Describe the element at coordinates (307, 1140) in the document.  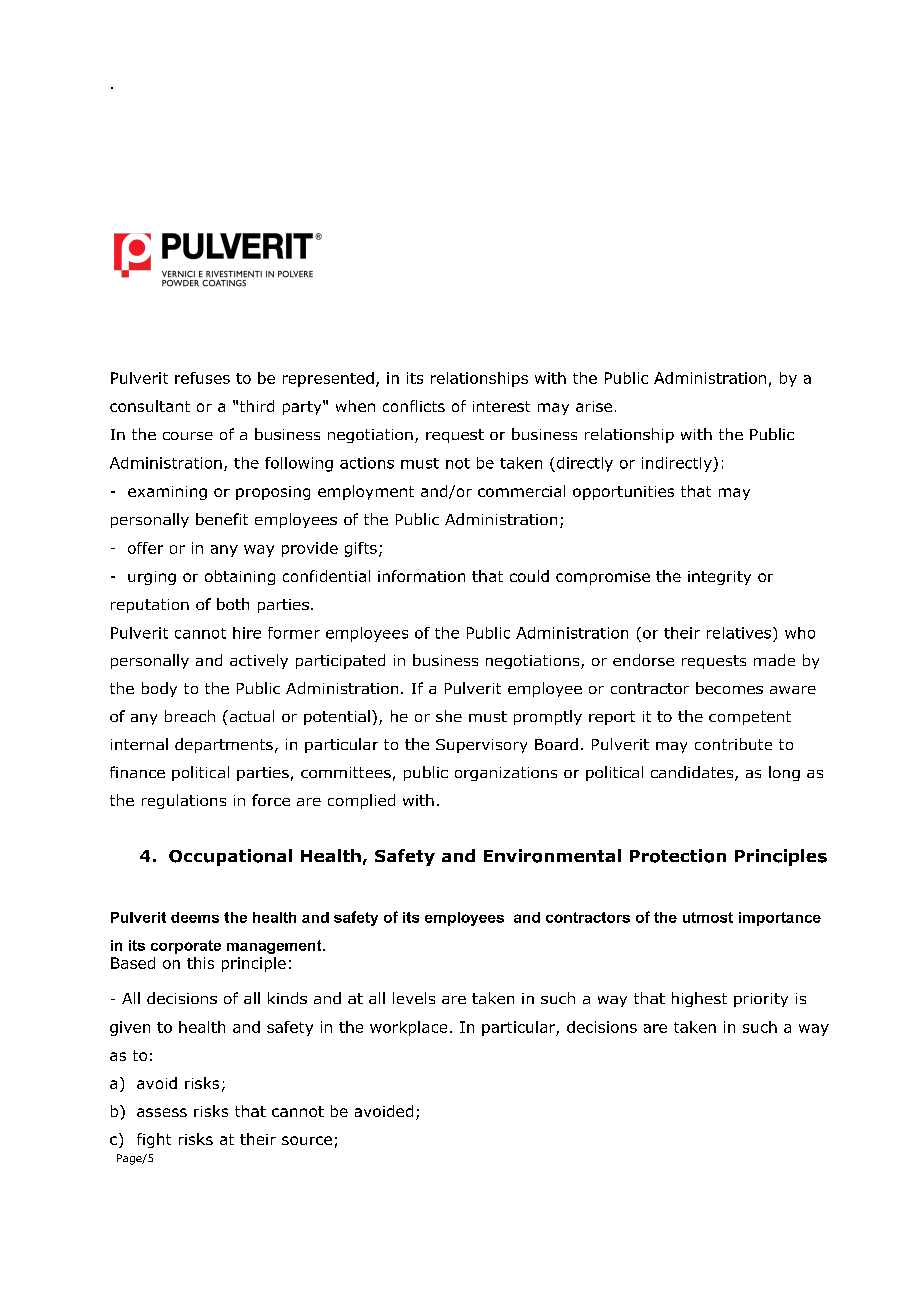
I see `source` at that location.
